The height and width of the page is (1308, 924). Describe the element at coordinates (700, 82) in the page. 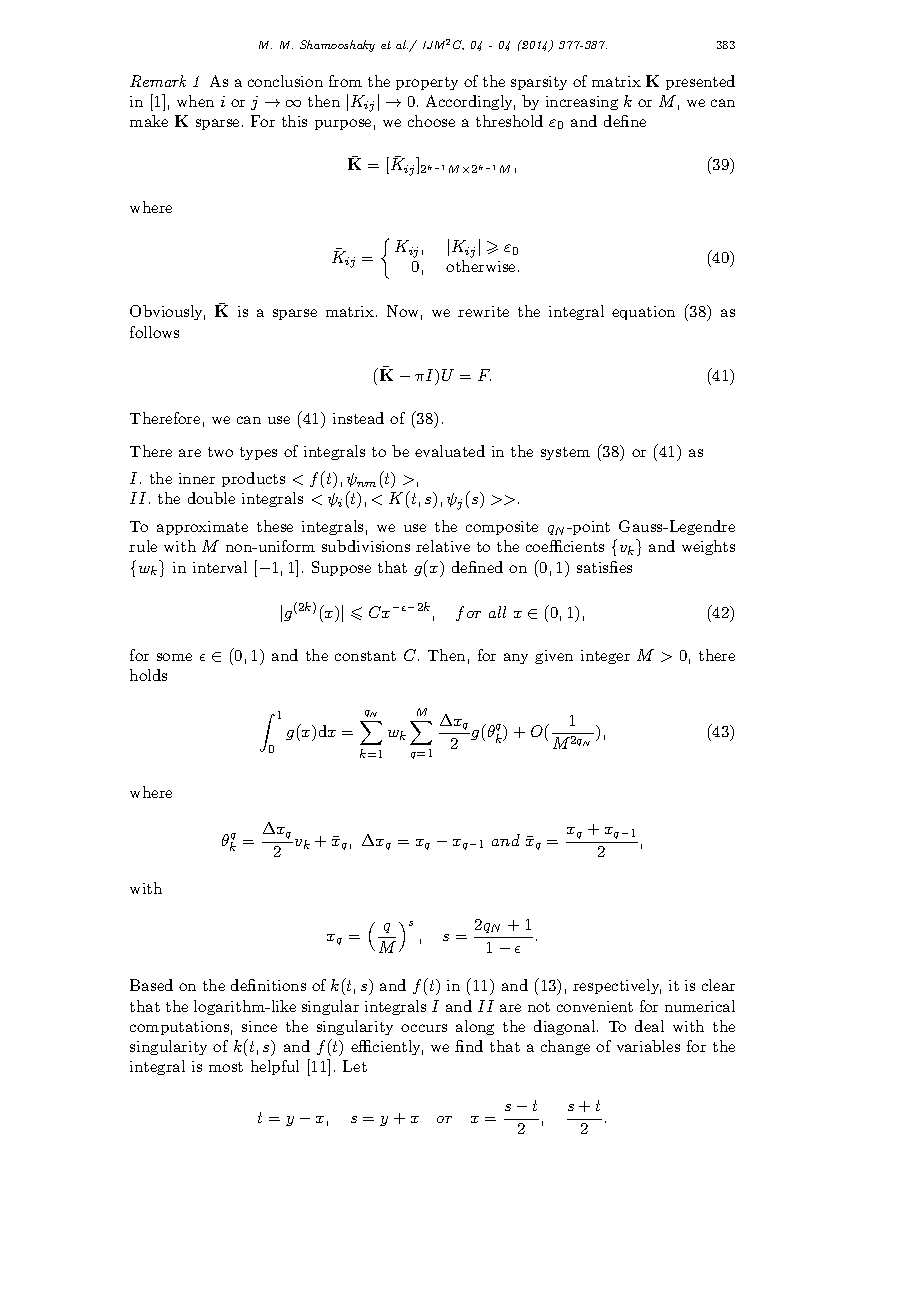

I see `presented` at that location.
